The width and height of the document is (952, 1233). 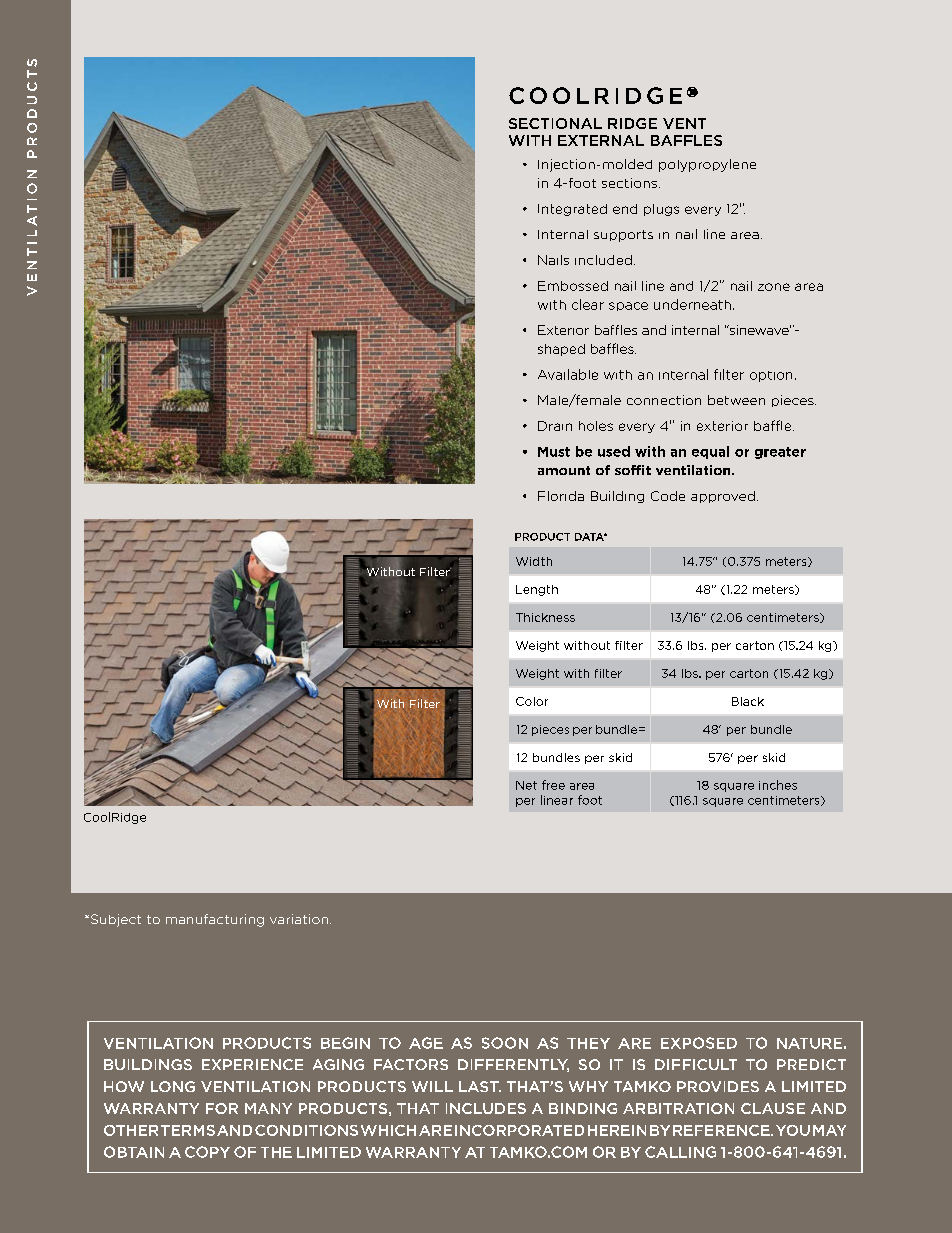 What do you see at coordinates (568, 374) in the document?
I see `Available` at bounding box center [568, 374].
